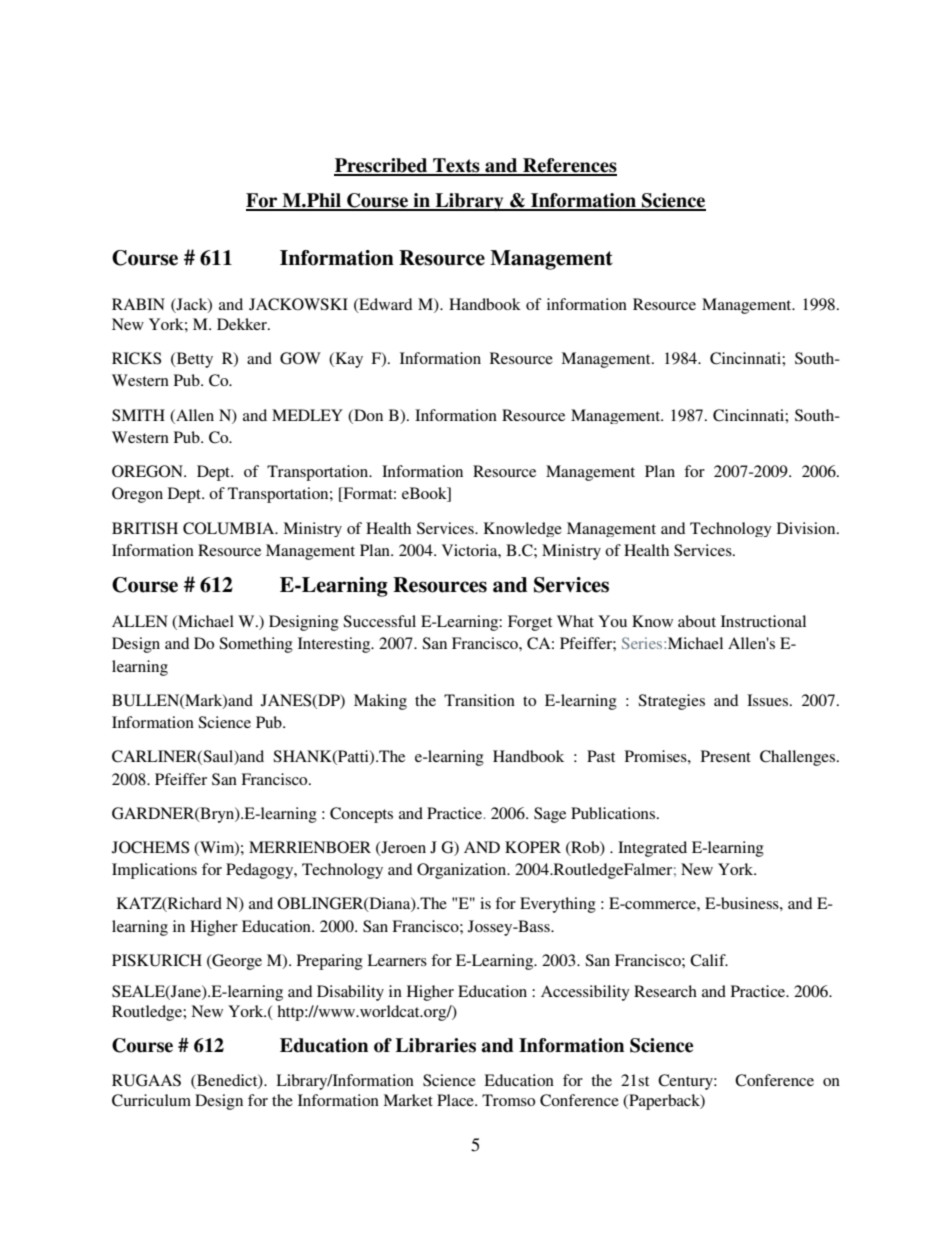  I want to click on about, so click(697, 621).
